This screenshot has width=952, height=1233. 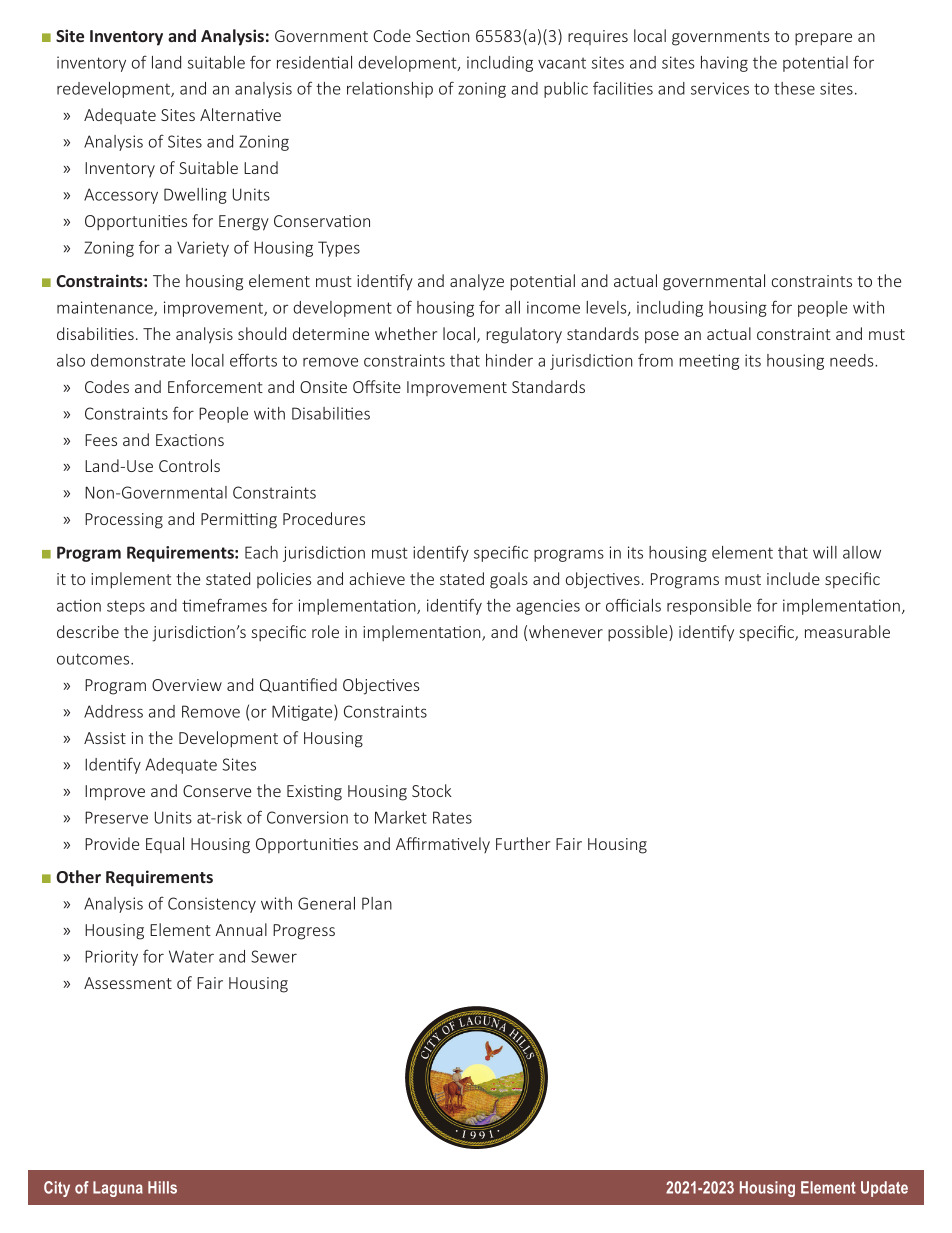 What do you see at coordinates (240, 114) in the screenshot?
I see `Alternative` at bounding box center [240, 114].
